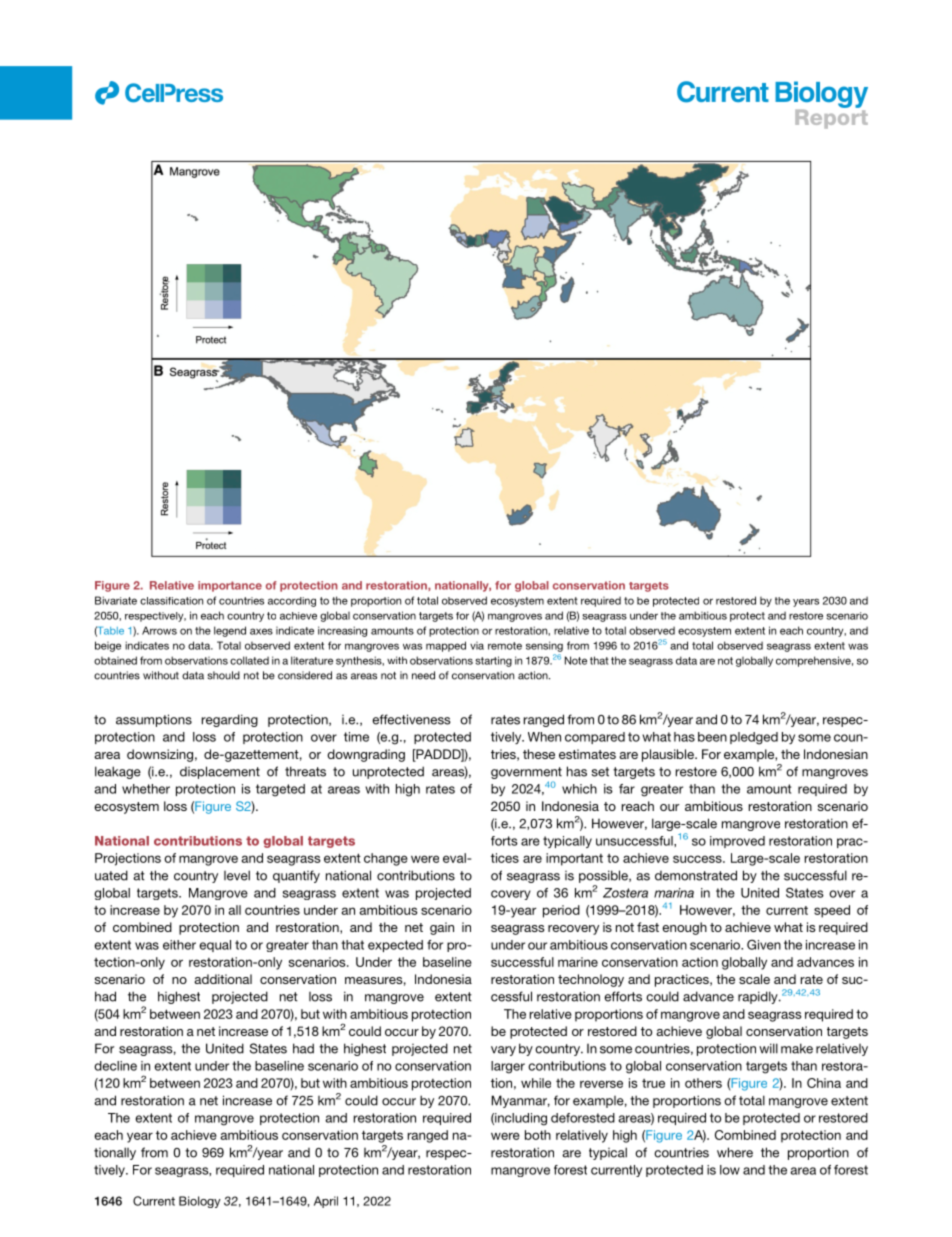 The image size is (952, 1237). What do you see at coordinates (224, 675) in the screenshot?
I see `should` at bounding box center [224, 675].
